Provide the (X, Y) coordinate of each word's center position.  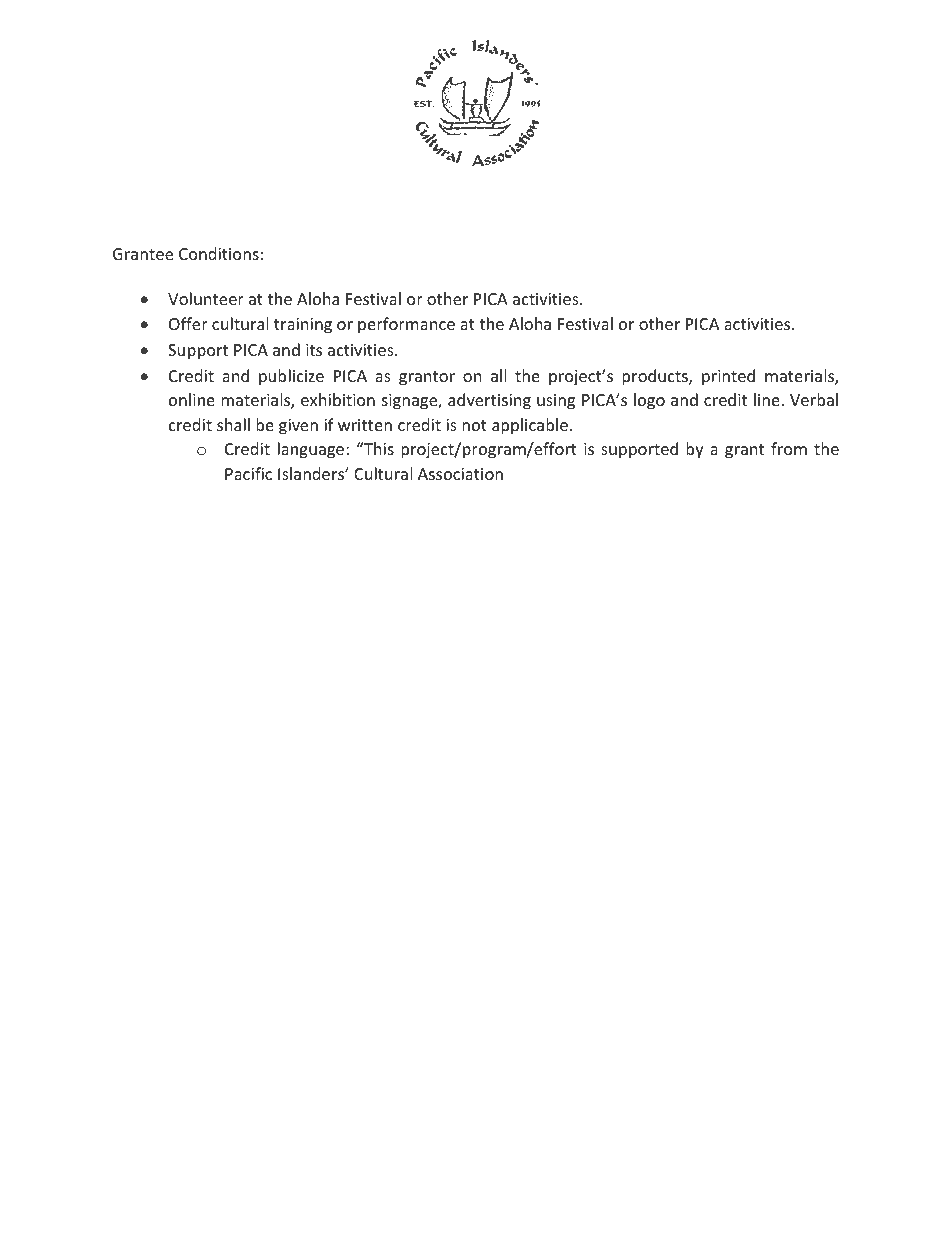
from (789, 448)
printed (728, 377)
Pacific (248, 473)
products (656, 377)
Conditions (219, 253)
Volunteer (206, 298)
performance (406, 325)
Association (460, 474)
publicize (291, 377)
